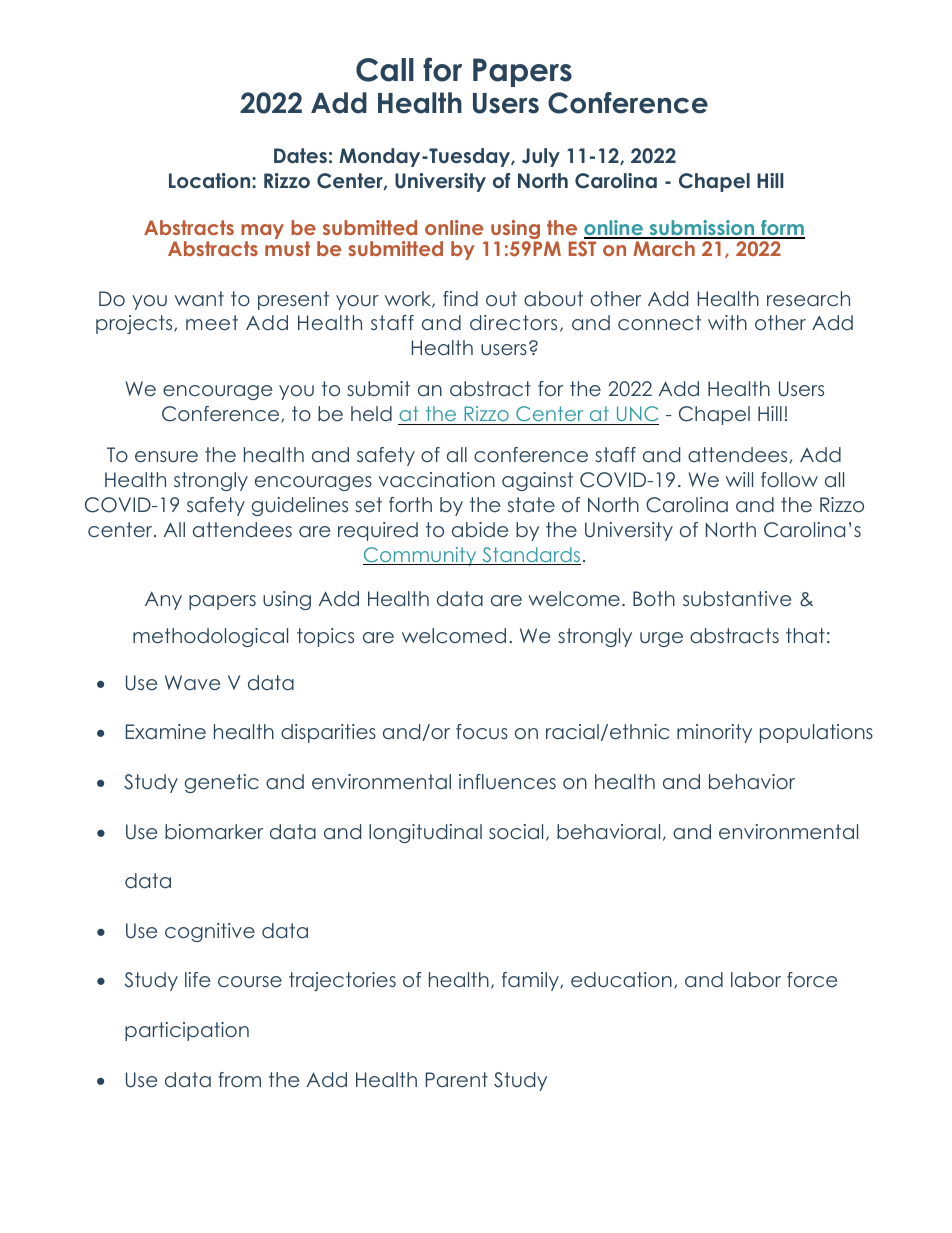 This page has height=1233, width=952. What do you see at coordinates (513, 323) in the page?
I see `directors` at bounding box center [513, 323].
